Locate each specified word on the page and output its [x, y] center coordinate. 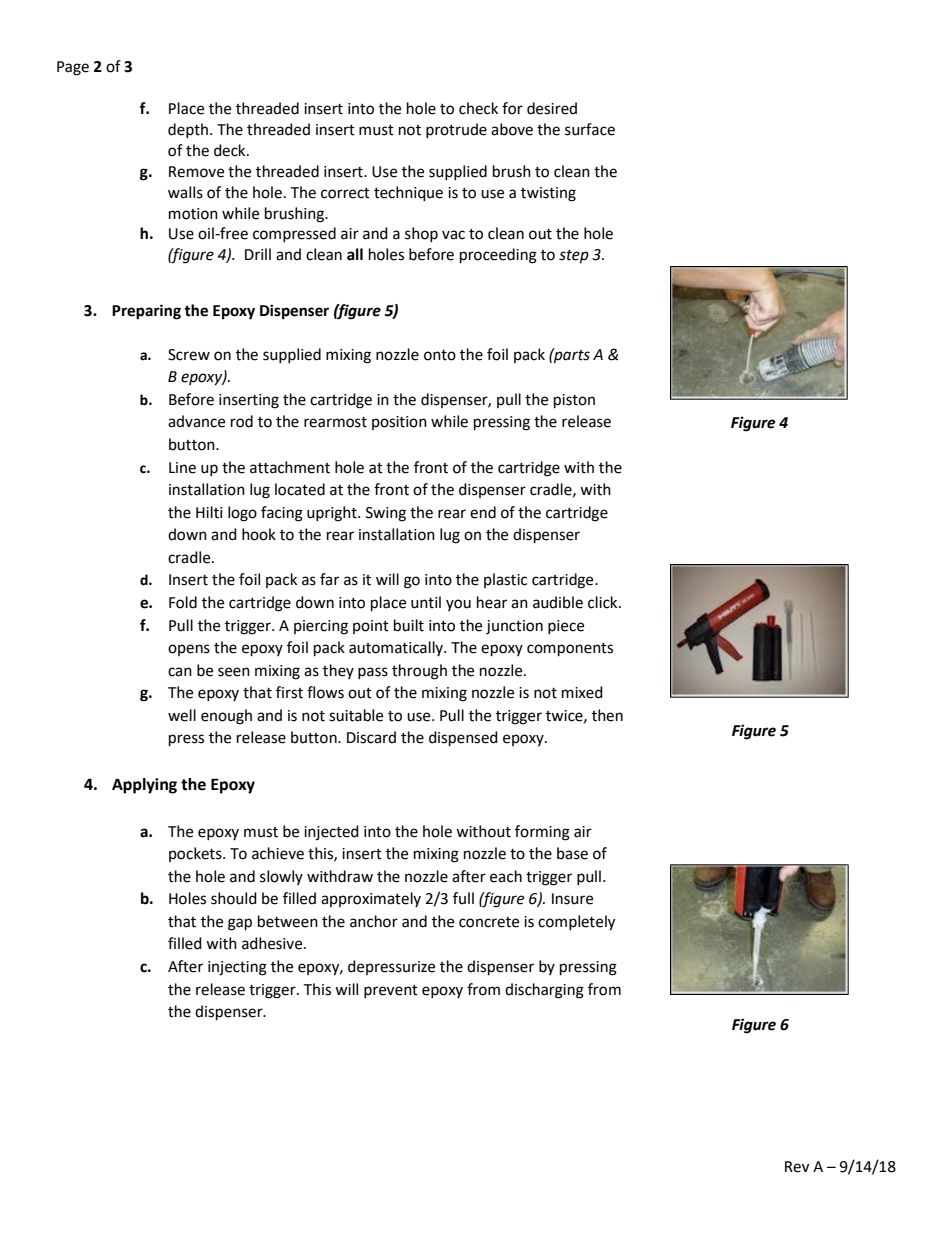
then [607, 715]
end [483, 512]
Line [182, 468]
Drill [258, 254]
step [574, 257]
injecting [237, 968]
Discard [371, 737]
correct [345, 193]
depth [189, 130]
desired [552, 108]
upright [333, 514]
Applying [144, 786]
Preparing [146, 312]
